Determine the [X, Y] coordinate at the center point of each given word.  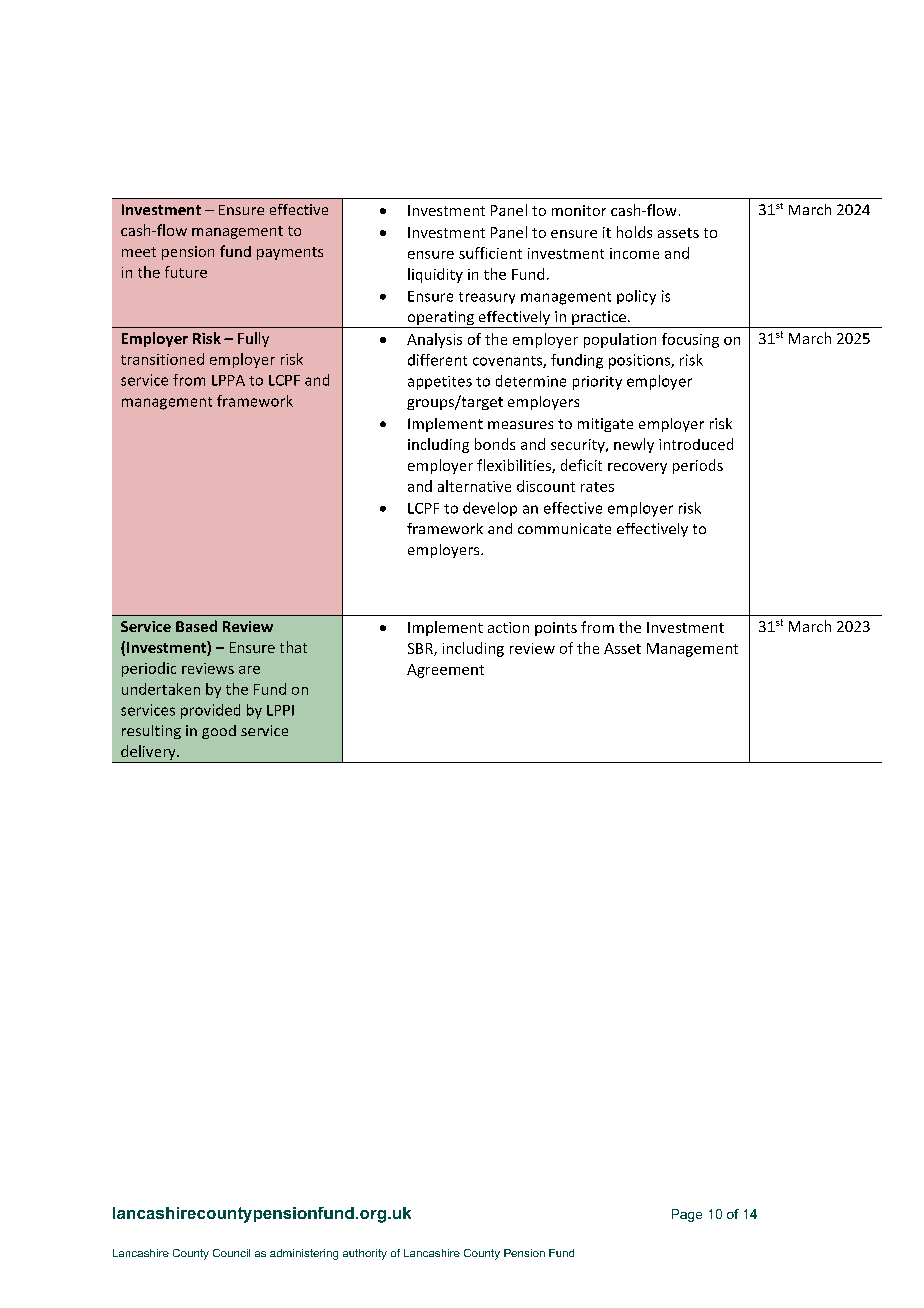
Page [687, 1215]
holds [634, 232]
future [186, 272]
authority [365, 1254]
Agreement [445, 671]
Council [231, 1253]
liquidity [435, 275]
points [556, 629]
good [219, 732]
